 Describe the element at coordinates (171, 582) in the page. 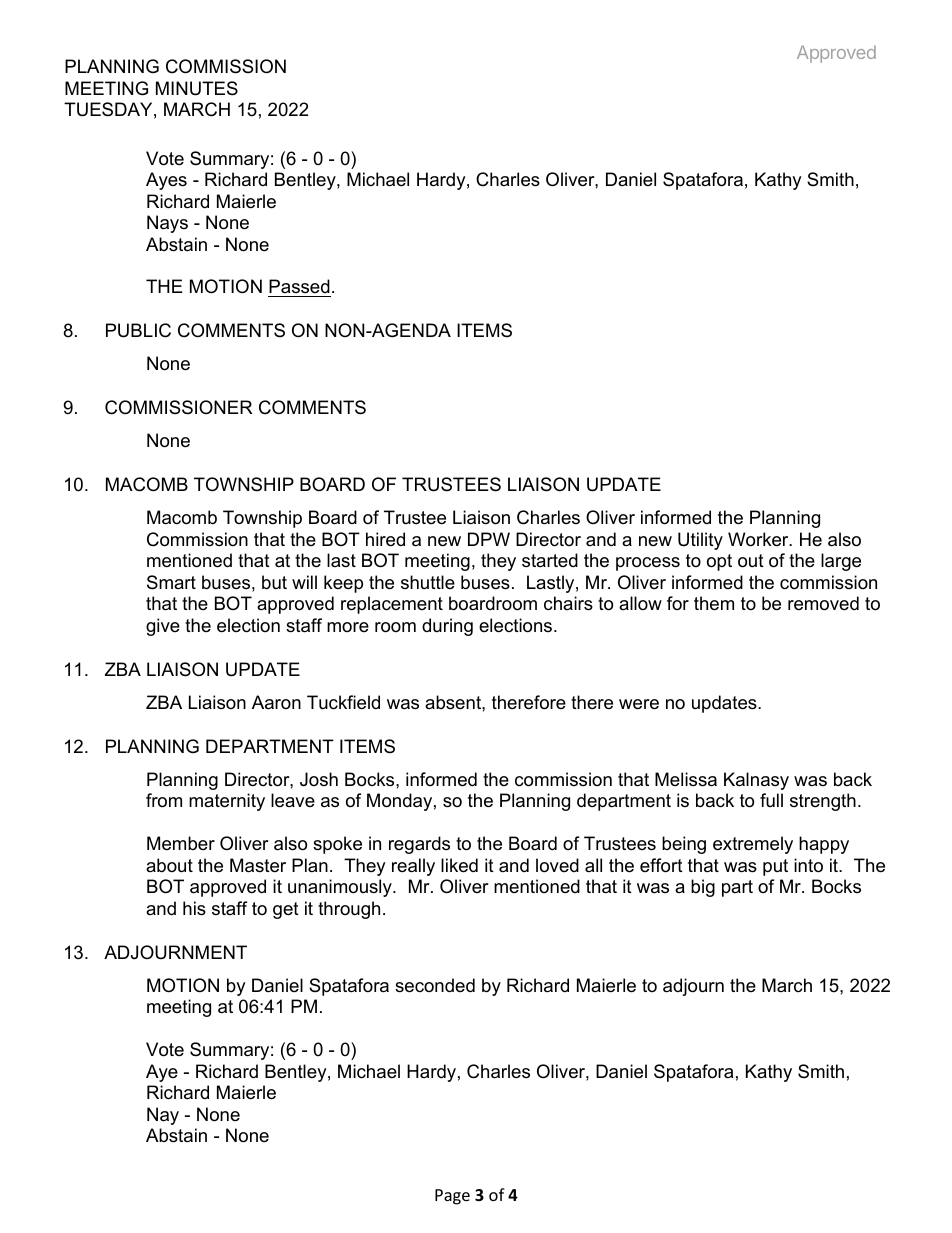

I see `Smart` at that location.
